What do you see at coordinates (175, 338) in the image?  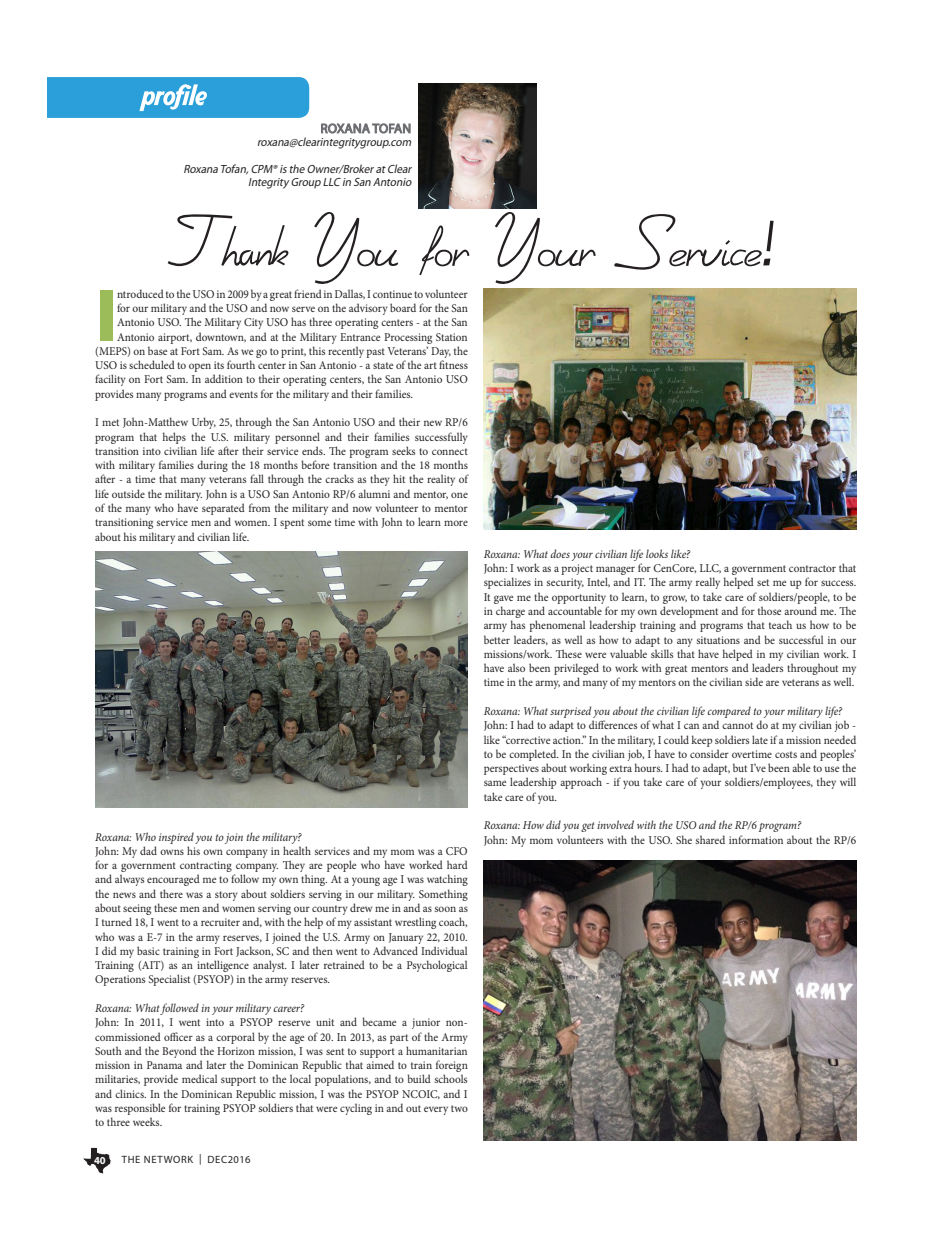 I see `airport` at bounding box center [175, 338].
